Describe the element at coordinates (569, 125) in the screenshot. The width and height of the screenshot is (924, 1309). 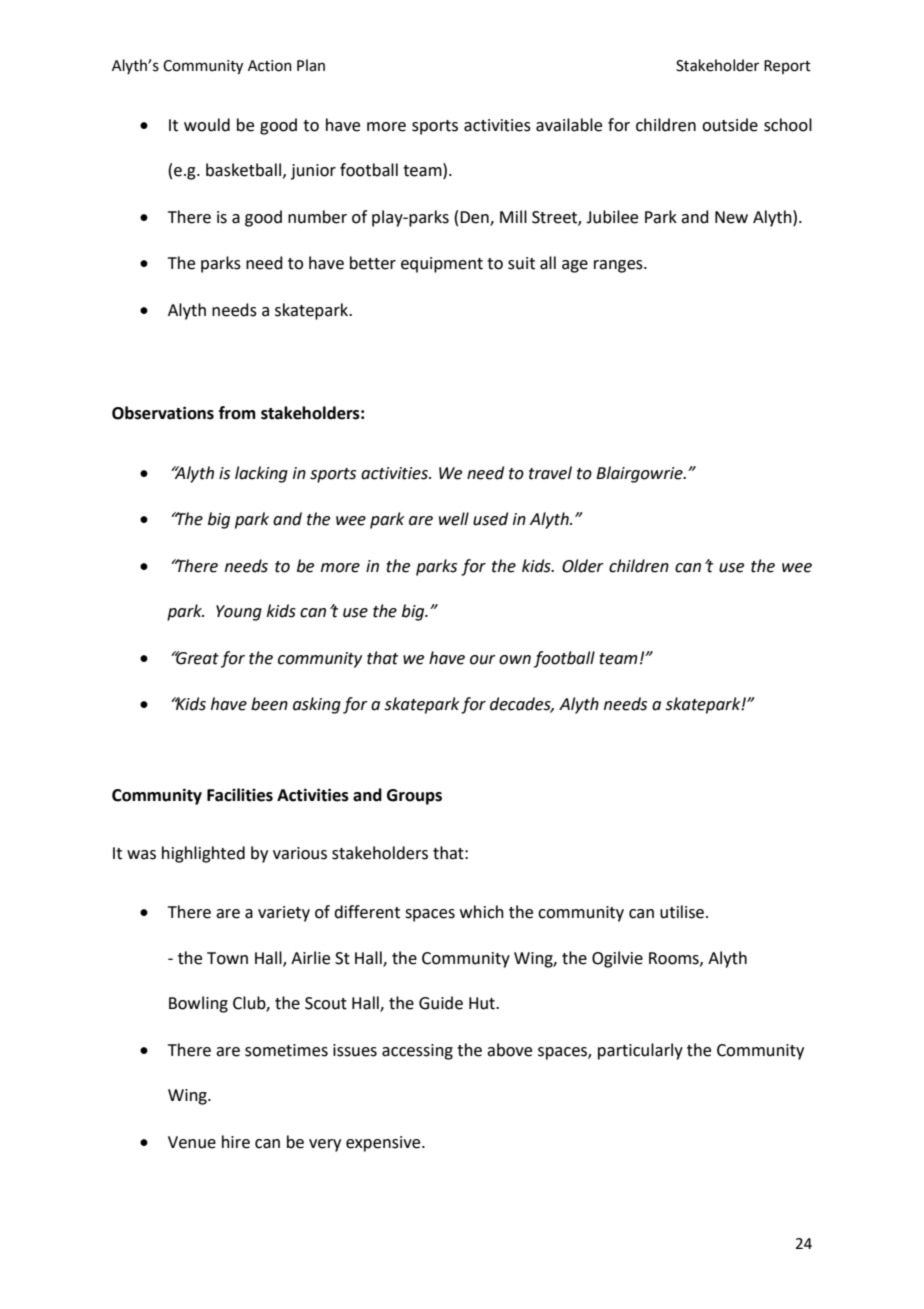
I see `available` at that location.
